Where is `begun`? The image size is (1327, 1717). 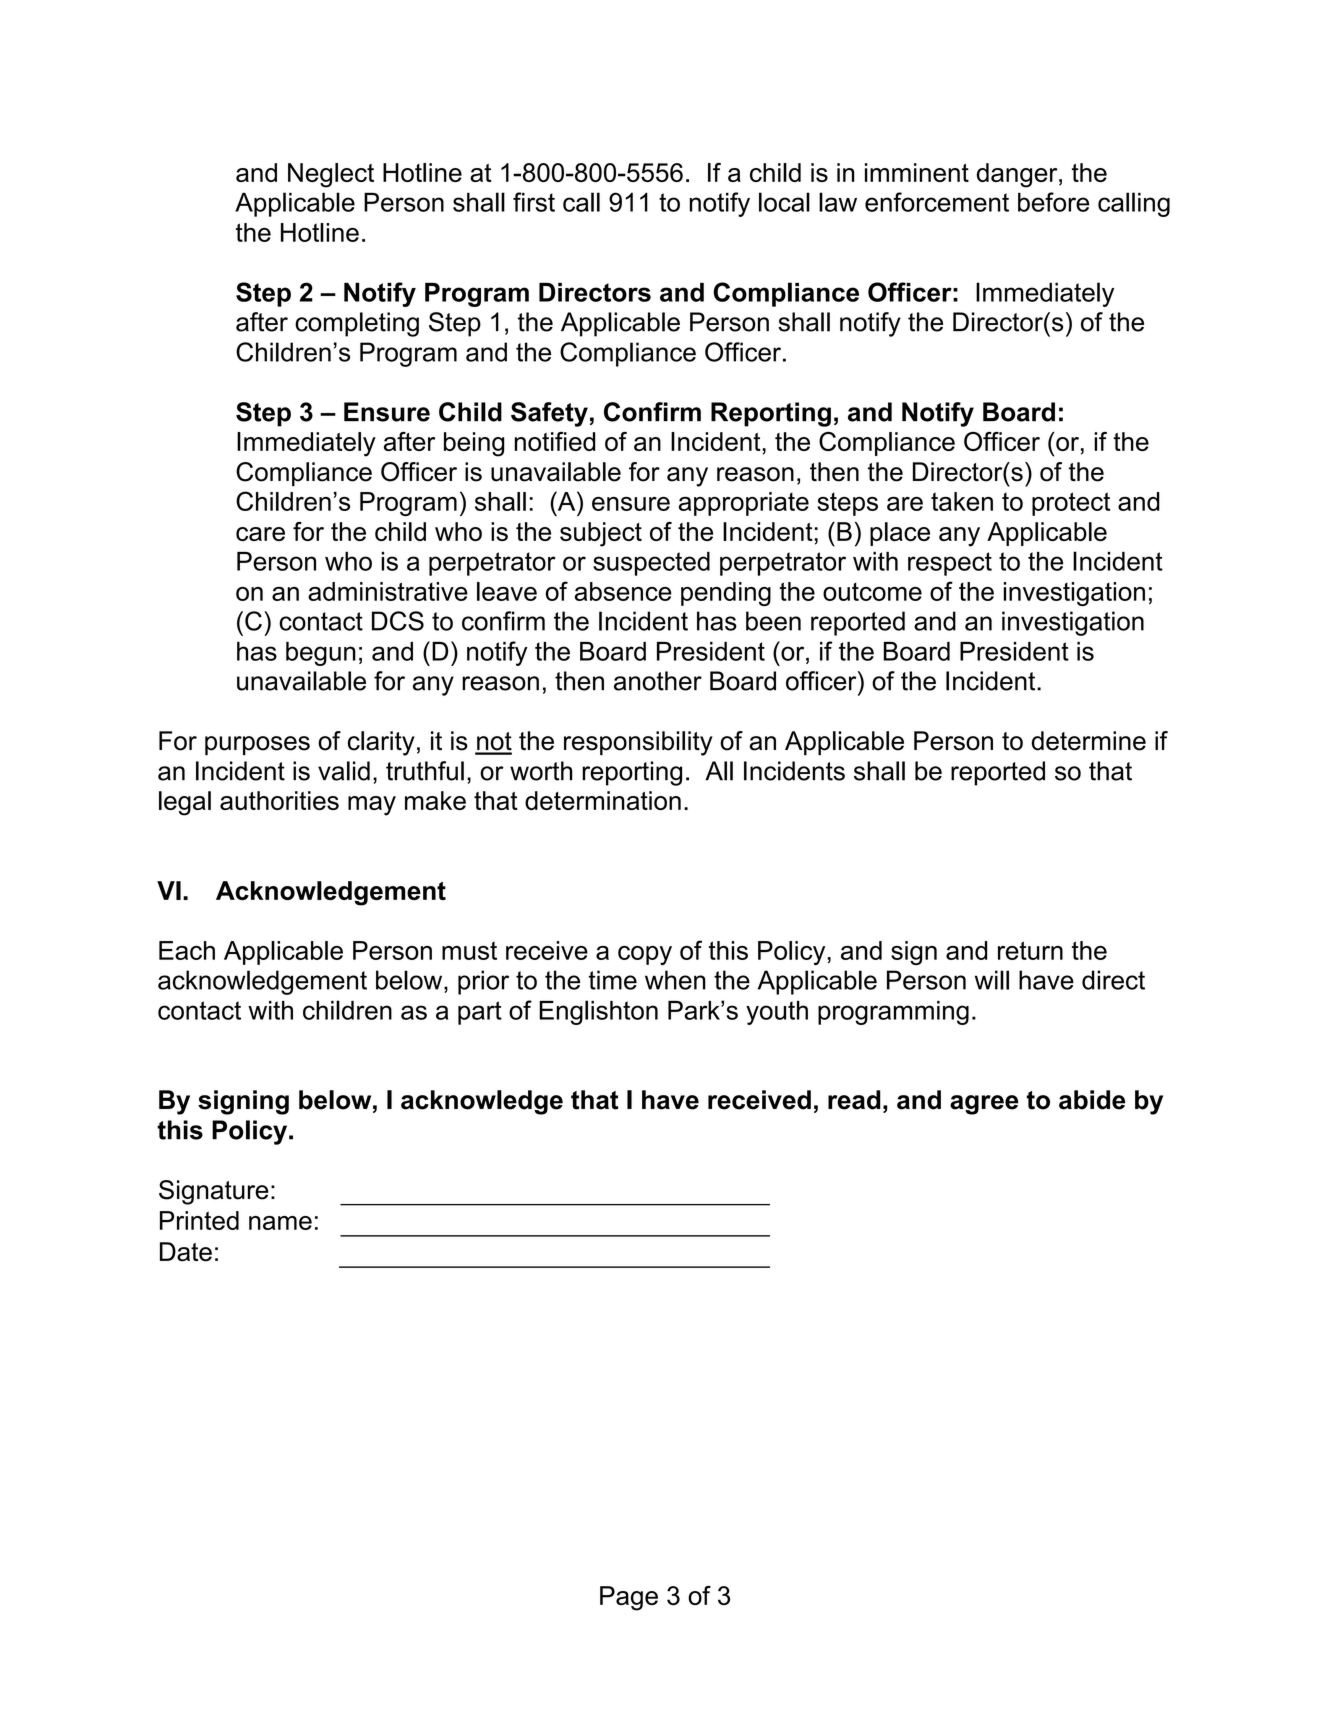 begun is located at coordinates (321, 654).
